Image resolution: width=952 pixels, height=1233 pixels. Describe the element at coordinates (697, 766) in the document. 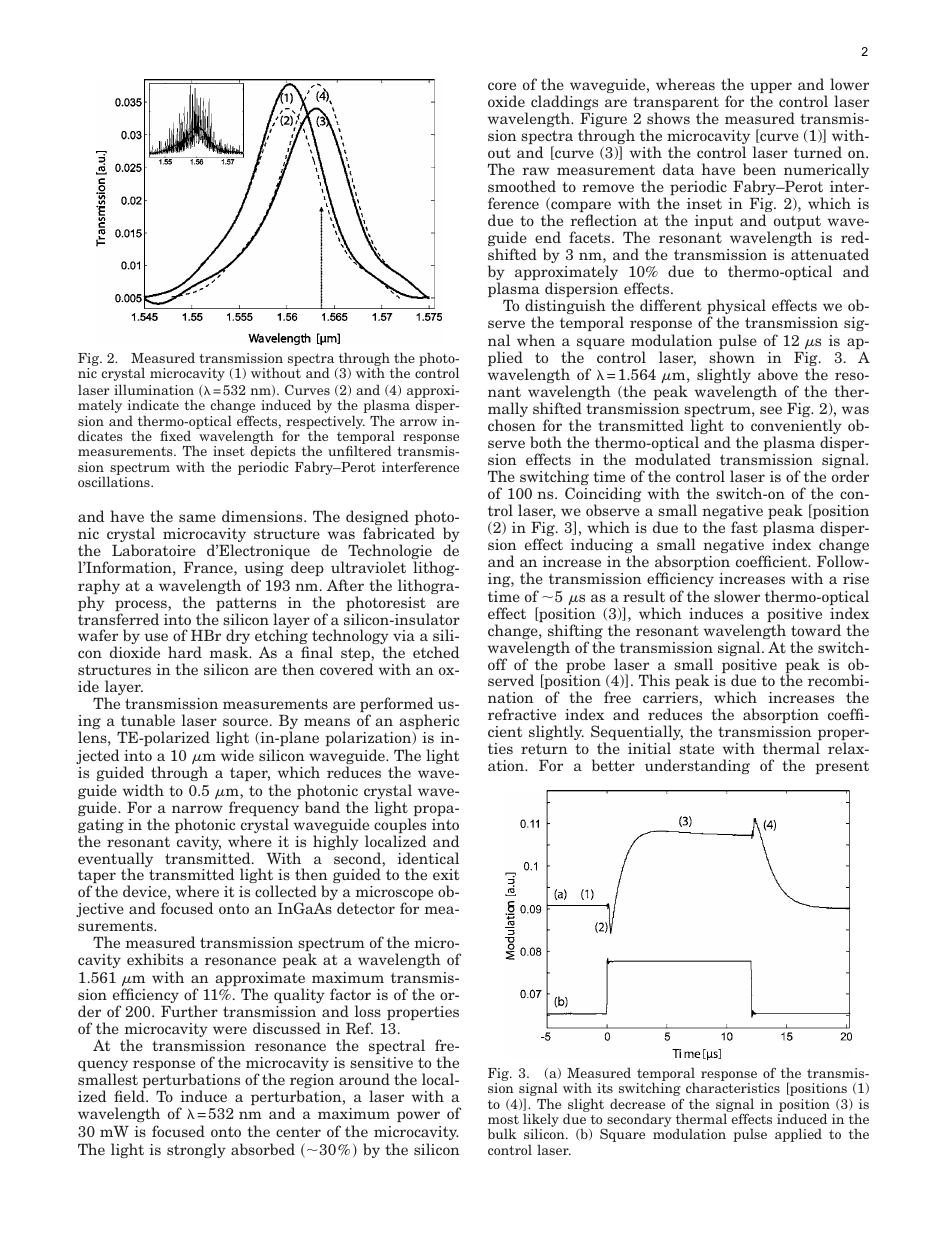

I see `understanding` at that location.
